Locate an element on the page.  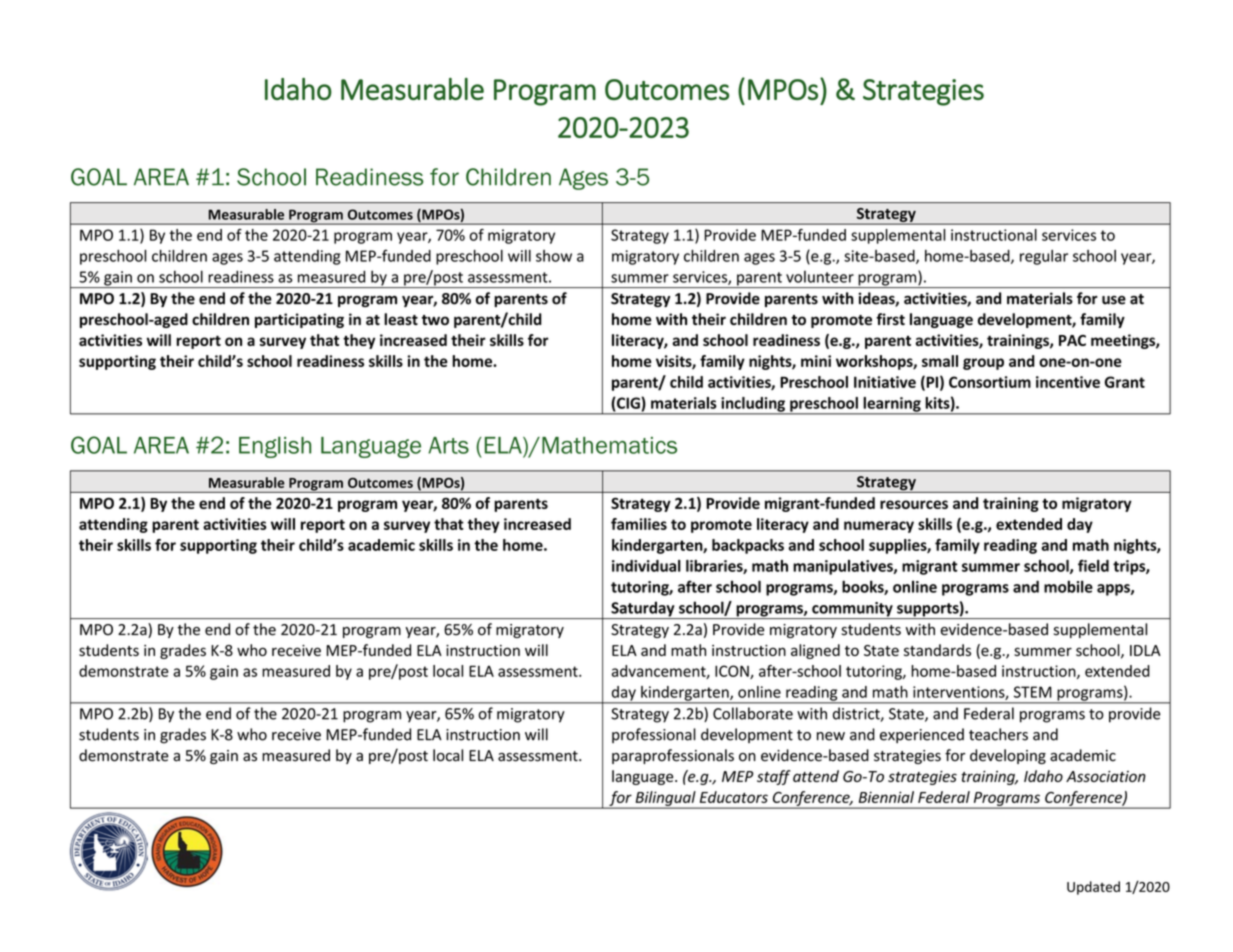
backpacks is located at coordinates (748, 546).
